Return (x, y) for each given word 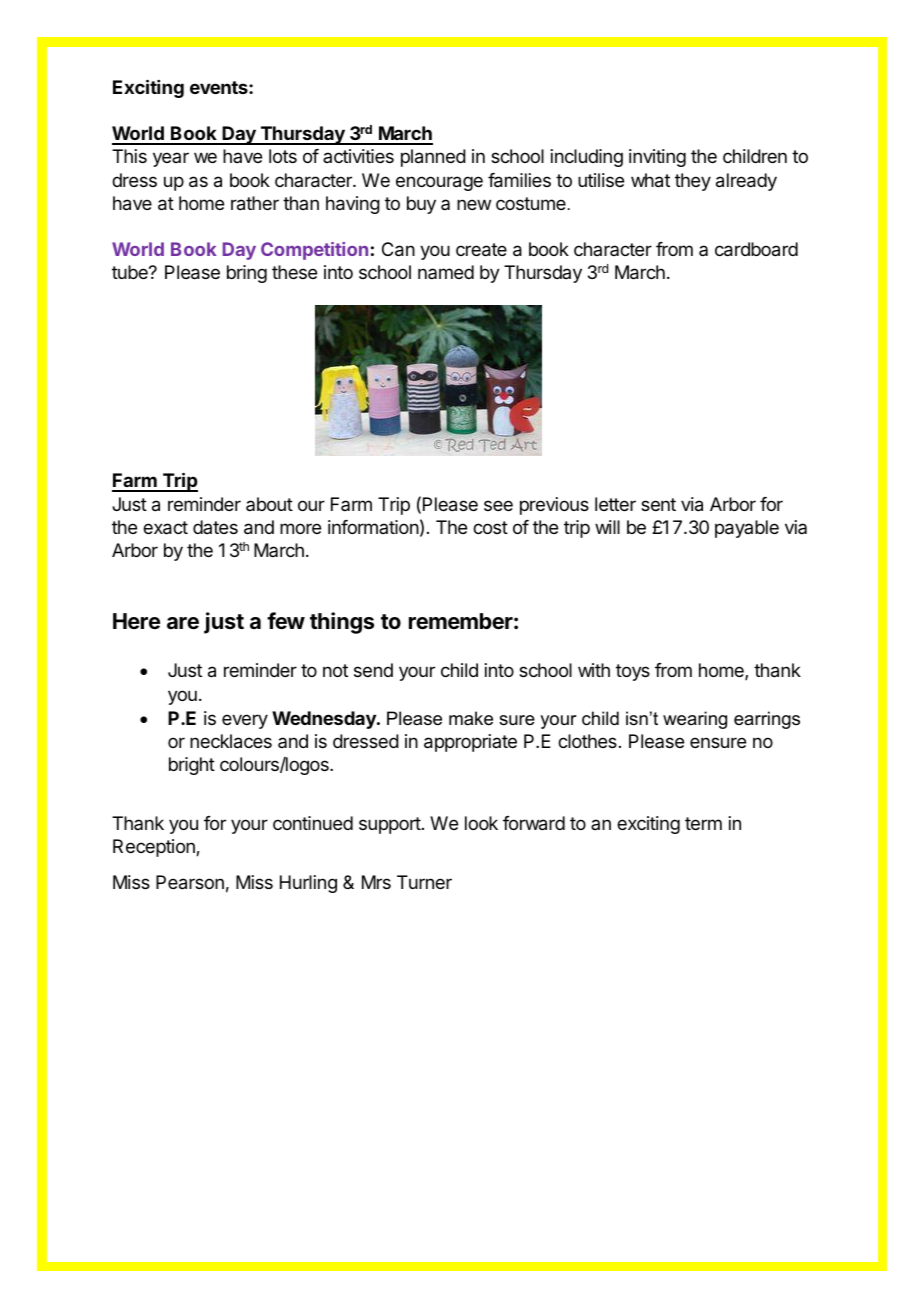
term (703, 823)
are (183, 623)
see (498, 505)
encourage (439, 183)
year (171, 159)
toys (633, 672)
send (373, 670)
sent (658, 504)
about (269, 504)
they (693, 182)
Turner (424, 882)
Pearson (190, 882)
